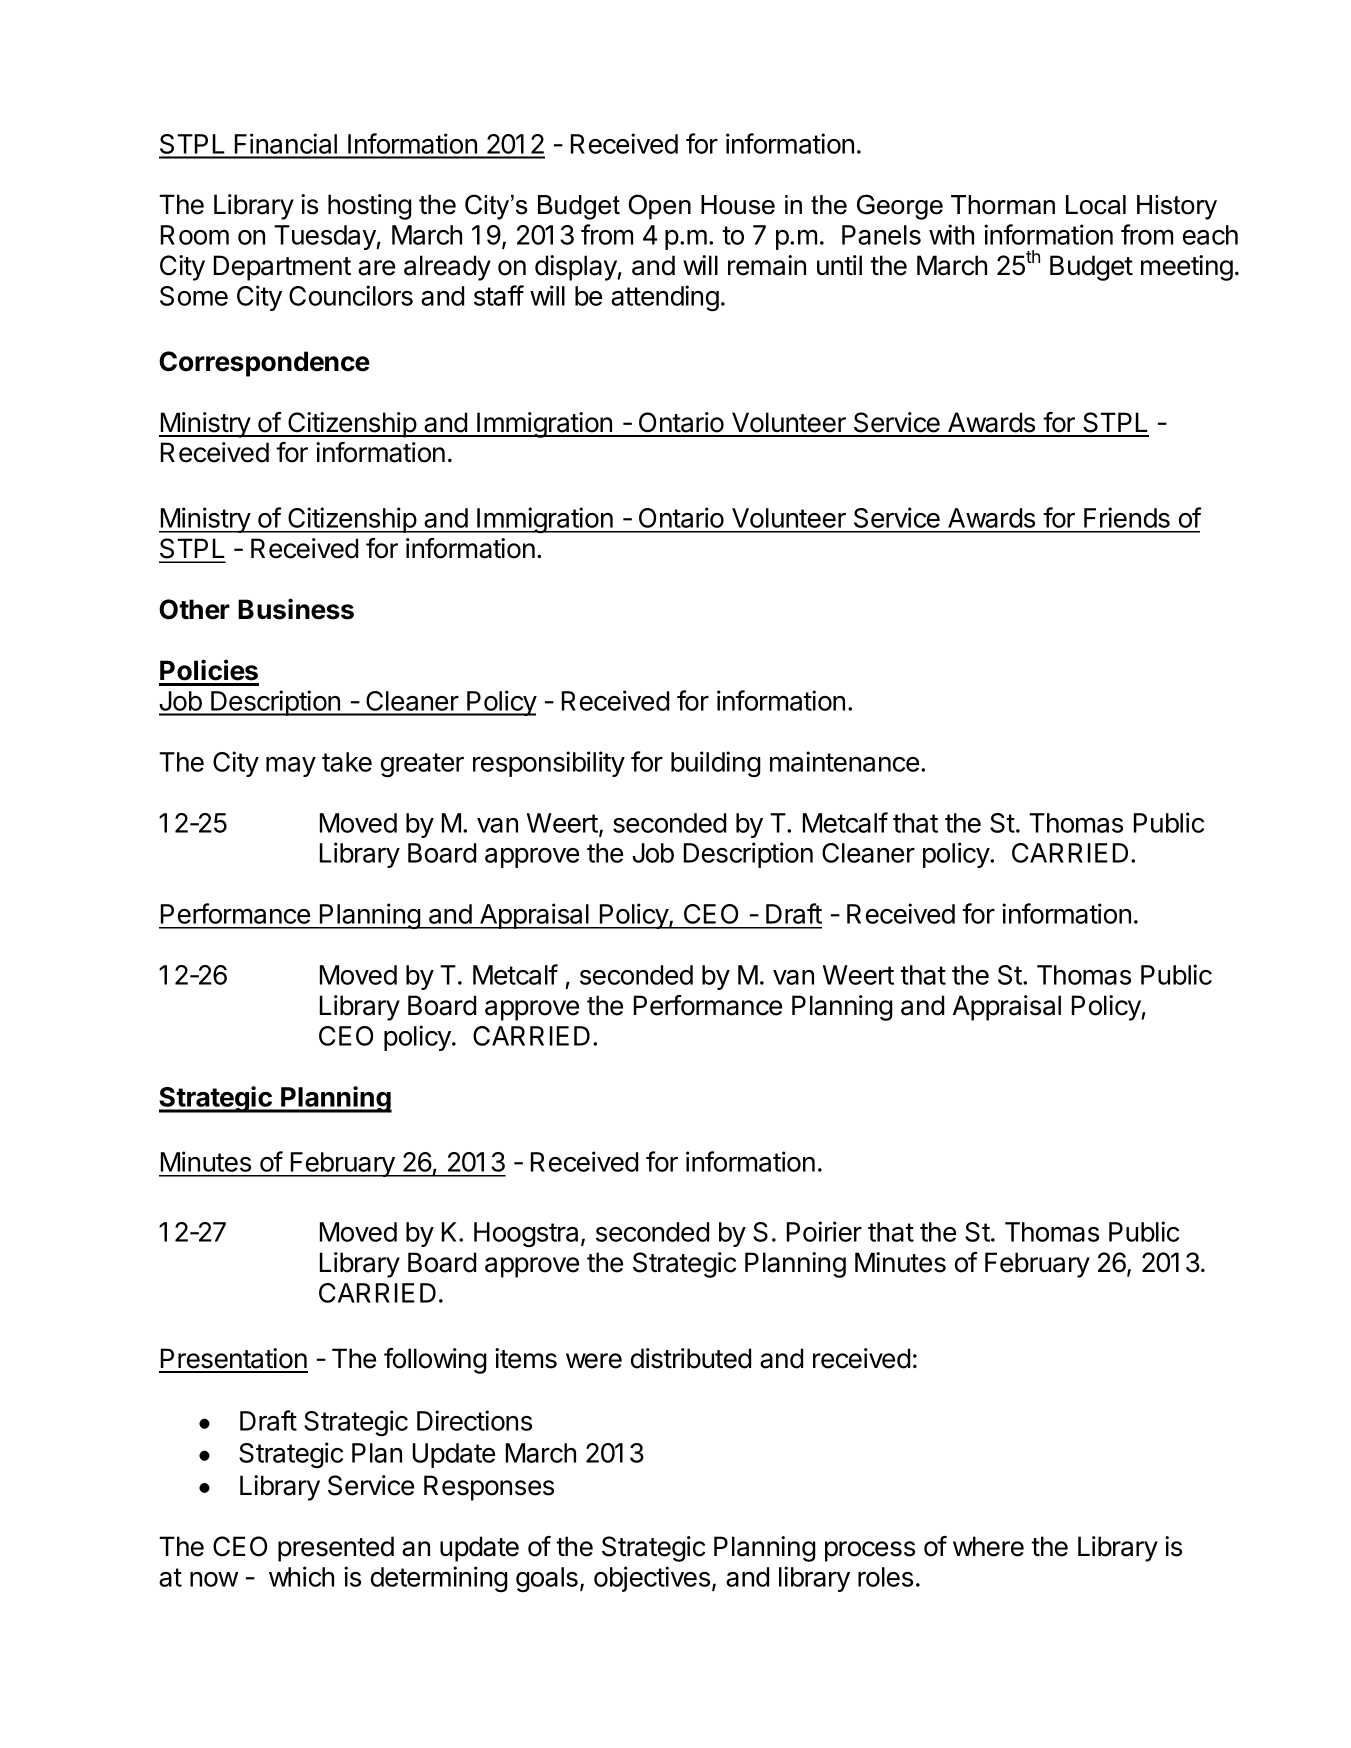  I want to click on House, so click(738, 205).
